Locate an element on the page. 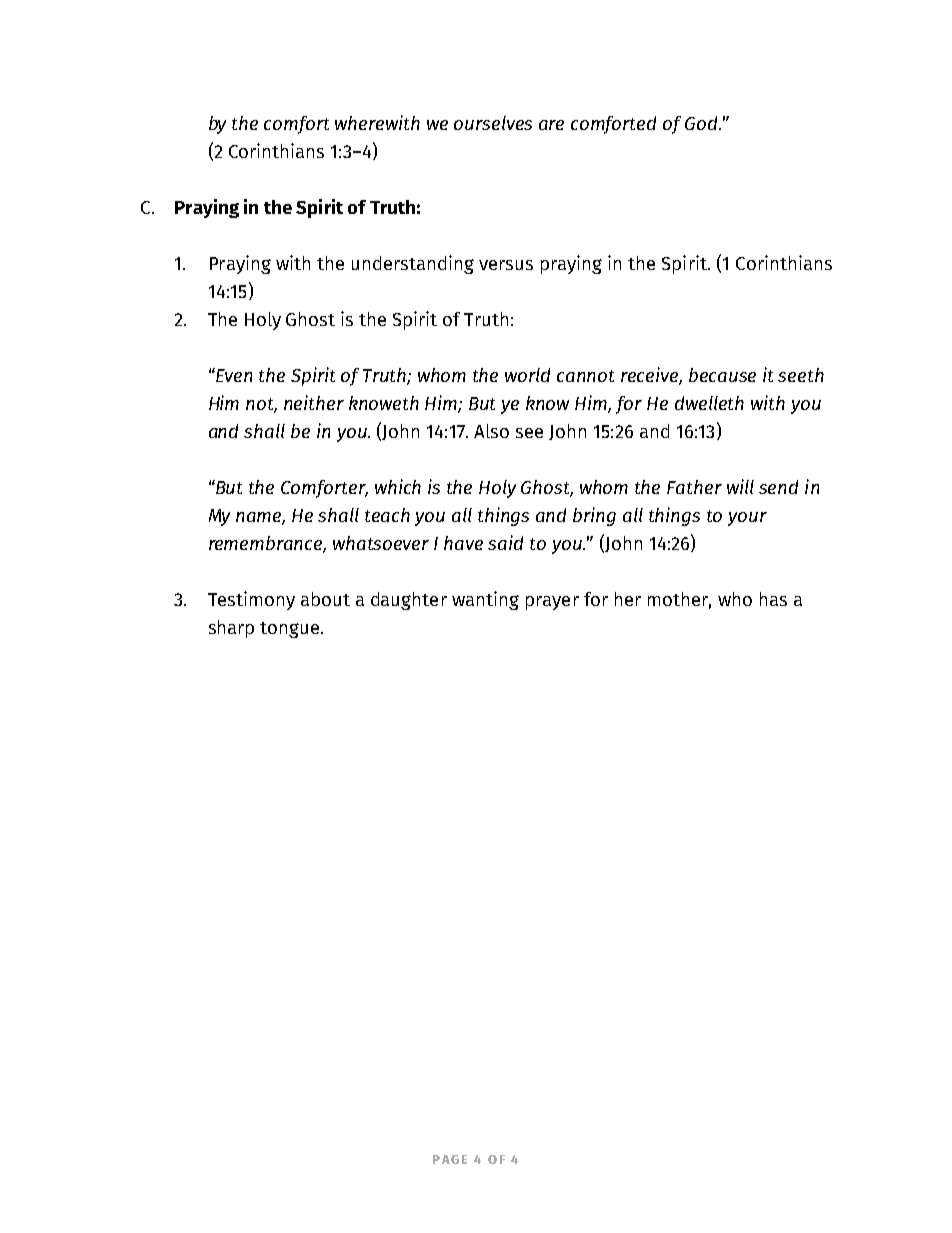 The height and width of the page is (1233, 952). has is located at coordinates (773, 599).
